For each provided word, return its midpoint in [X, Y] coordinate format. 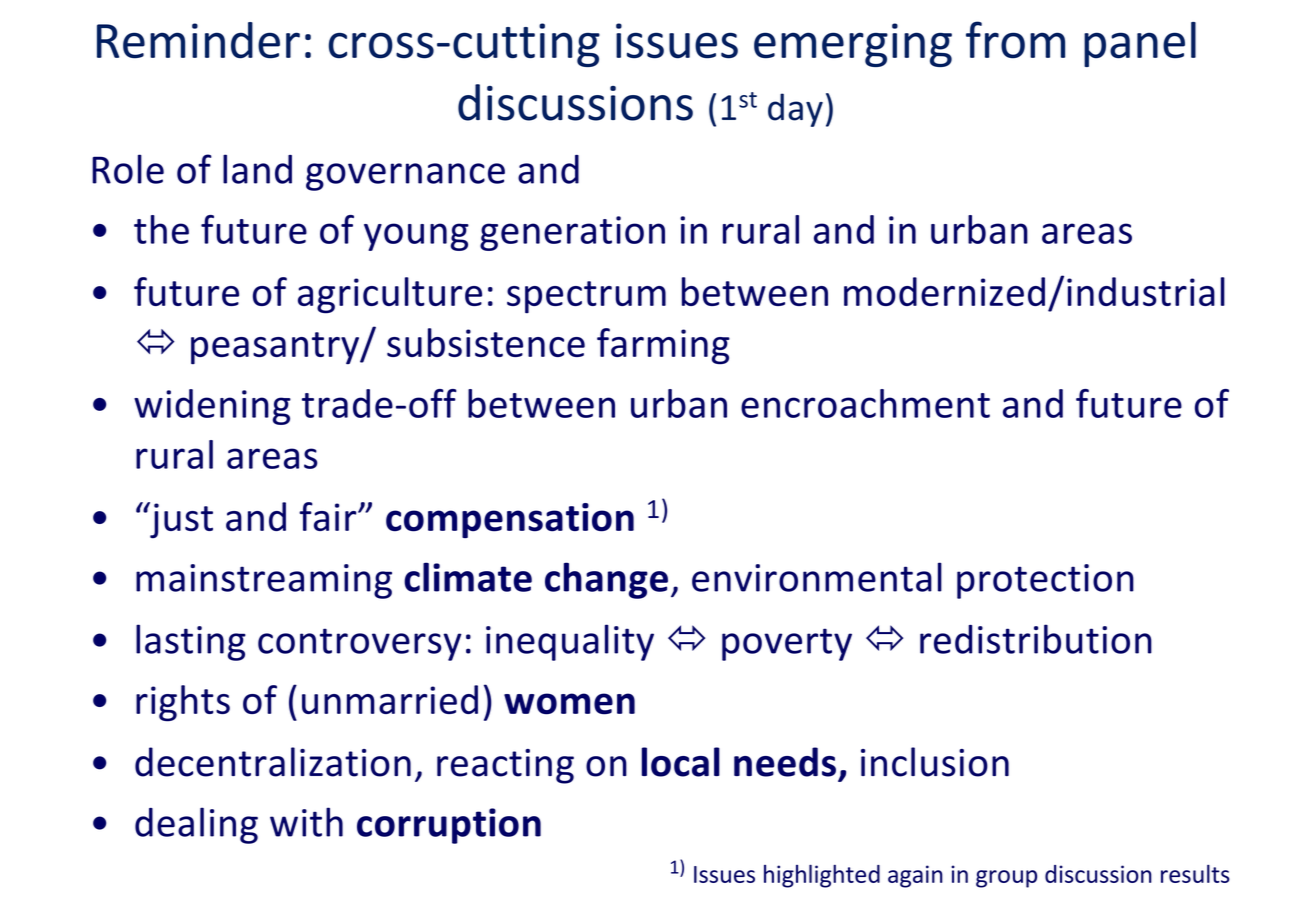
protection [1045, 581]
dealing [196, 825]
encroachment [865, 403]
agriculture [390, 295]
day [795, 110]
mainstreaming [264, 581]
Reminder [198, 40]
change [606, 580]
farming [663, 346]
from [1015, 40]
